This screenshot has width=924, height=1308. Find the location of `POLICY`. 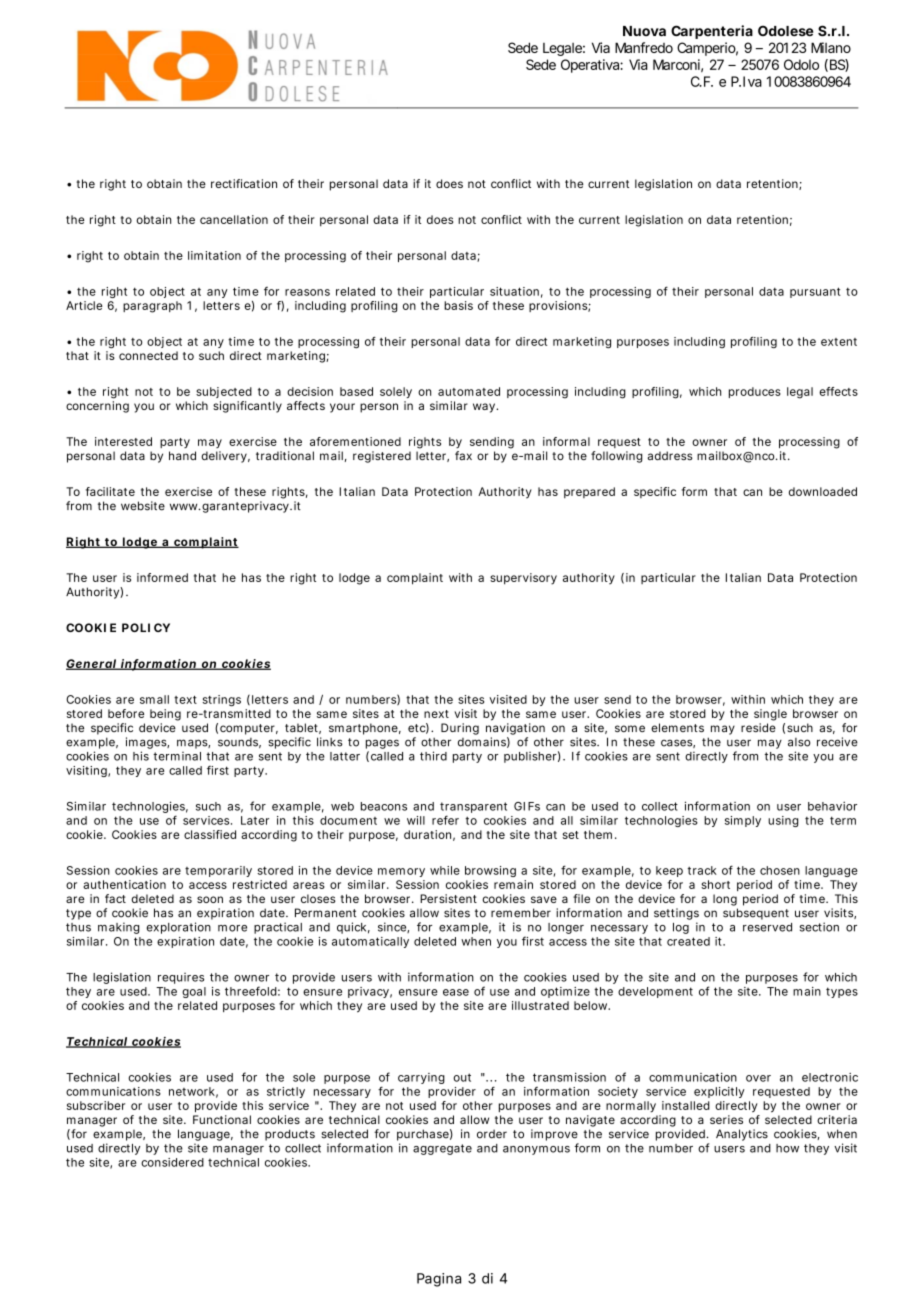

POLICY is located at coordinates (146, 627).
